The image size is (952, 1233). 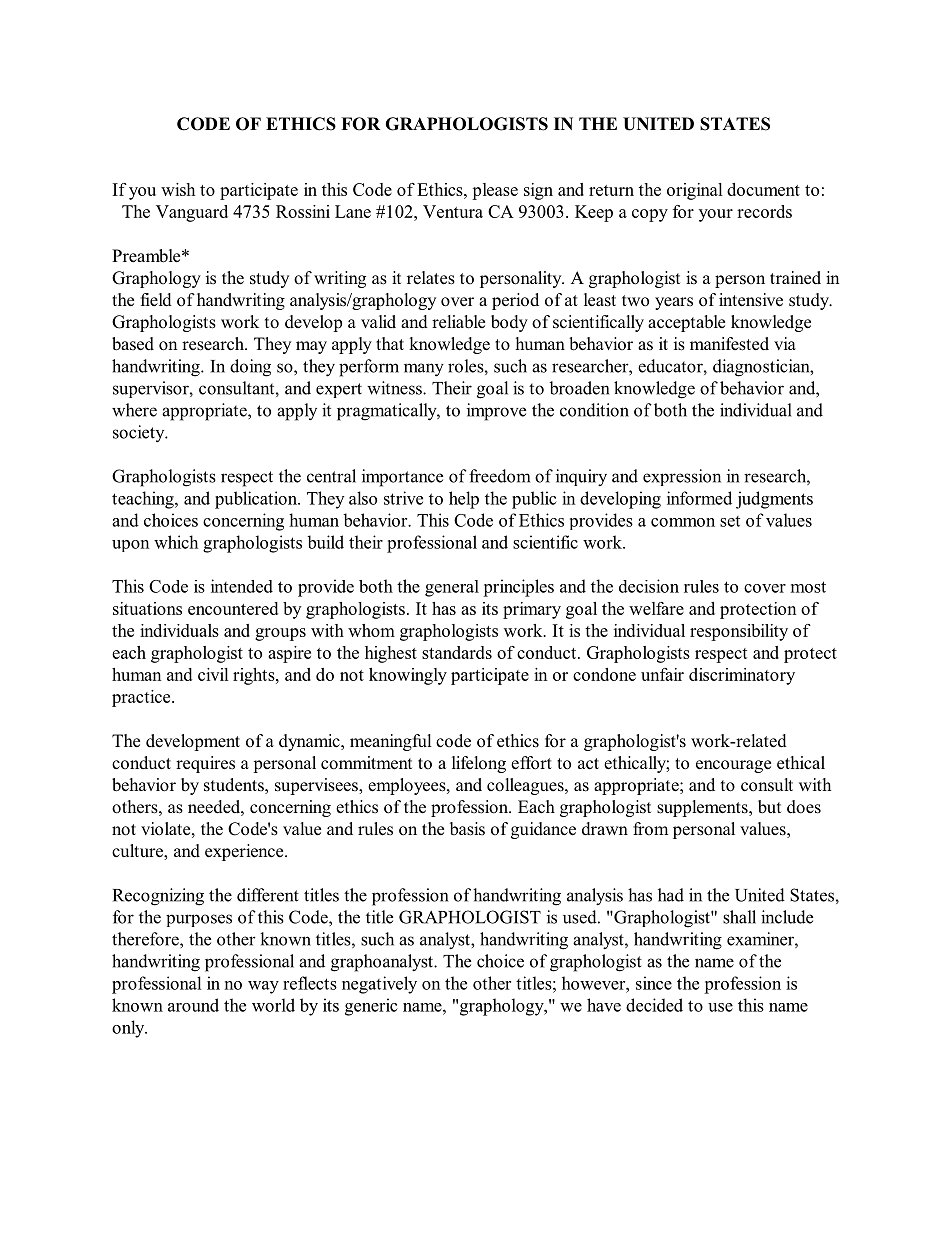 What do you see at coordinates (233, 608) in the screenshot?
I see `encountered` at bounding box center [233, 608].
